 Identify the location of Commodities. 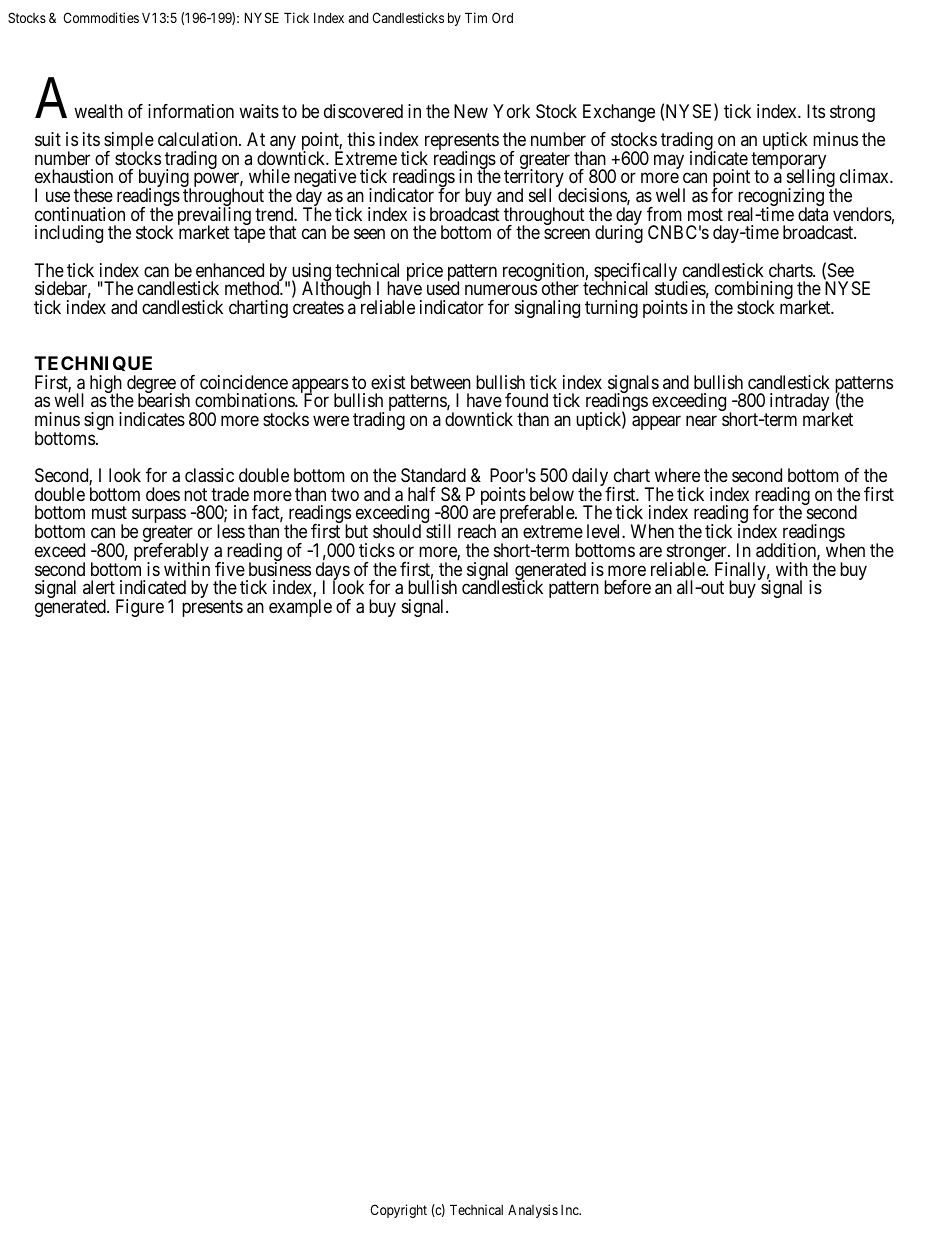
(101, 17).
